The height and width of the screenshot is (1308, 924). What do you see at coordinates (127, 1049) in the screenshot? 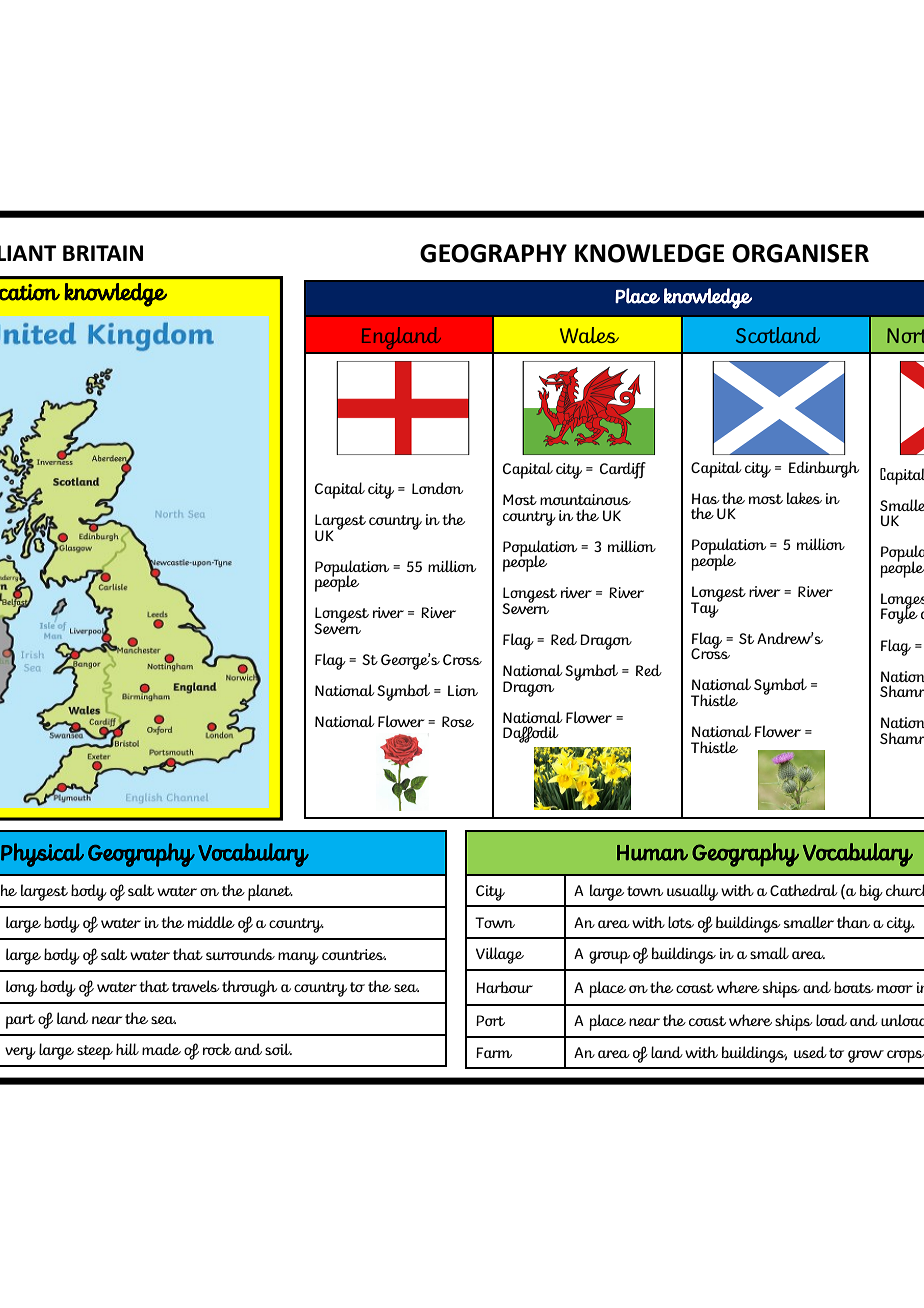
I see `hill` at bounding box center [127, 1049].
